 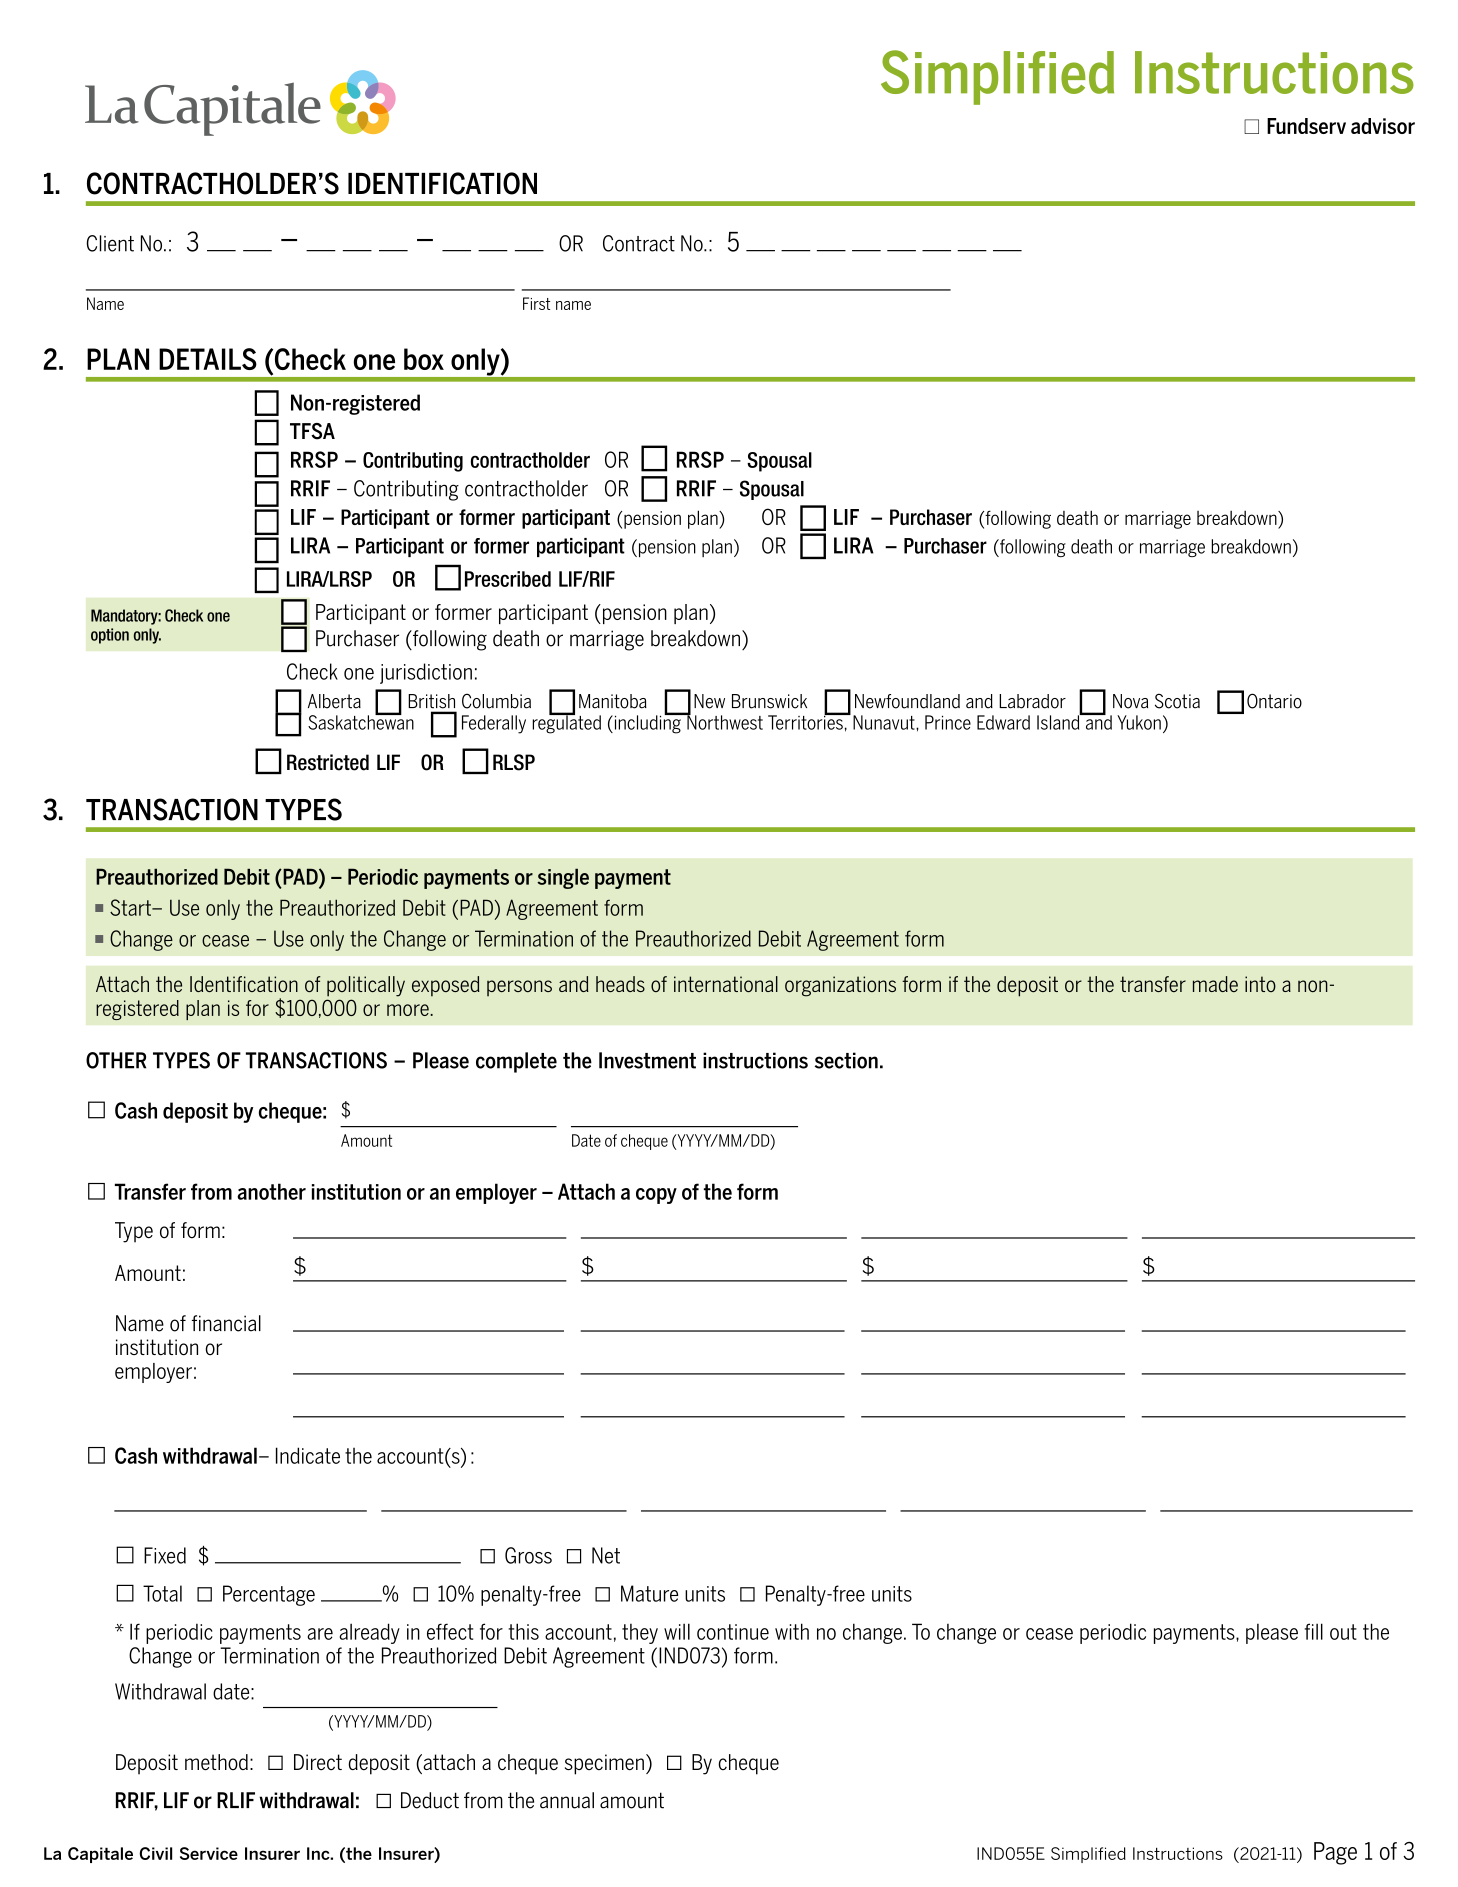 What do you see at coordinates (226, 1323) in the screenshot?
I see `financial` at bounding box center [226, 1323].
